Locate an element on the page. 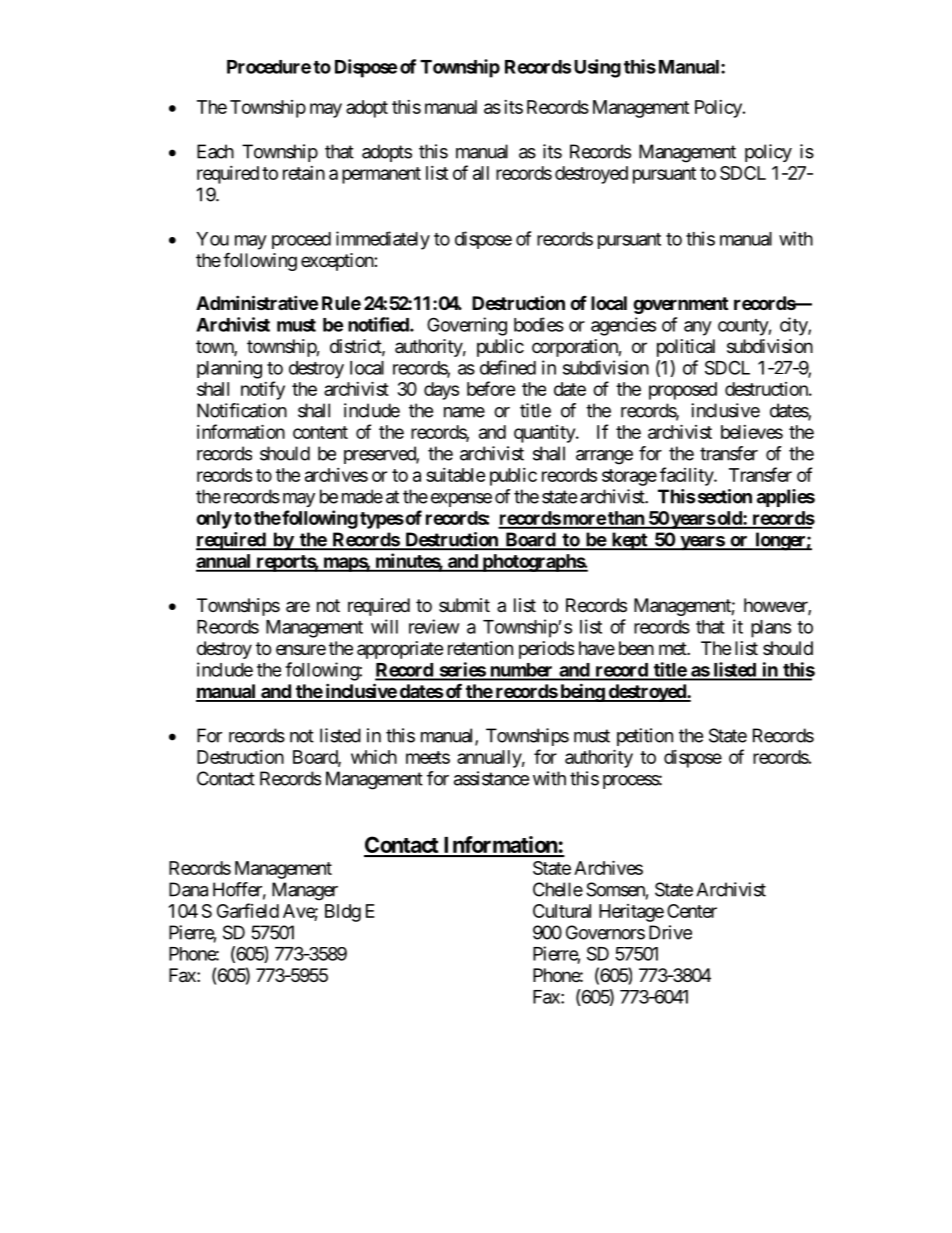 Image resolution: width=952 pixels, height=1233 pixels. Notification is located at coordinates (242, 410).
